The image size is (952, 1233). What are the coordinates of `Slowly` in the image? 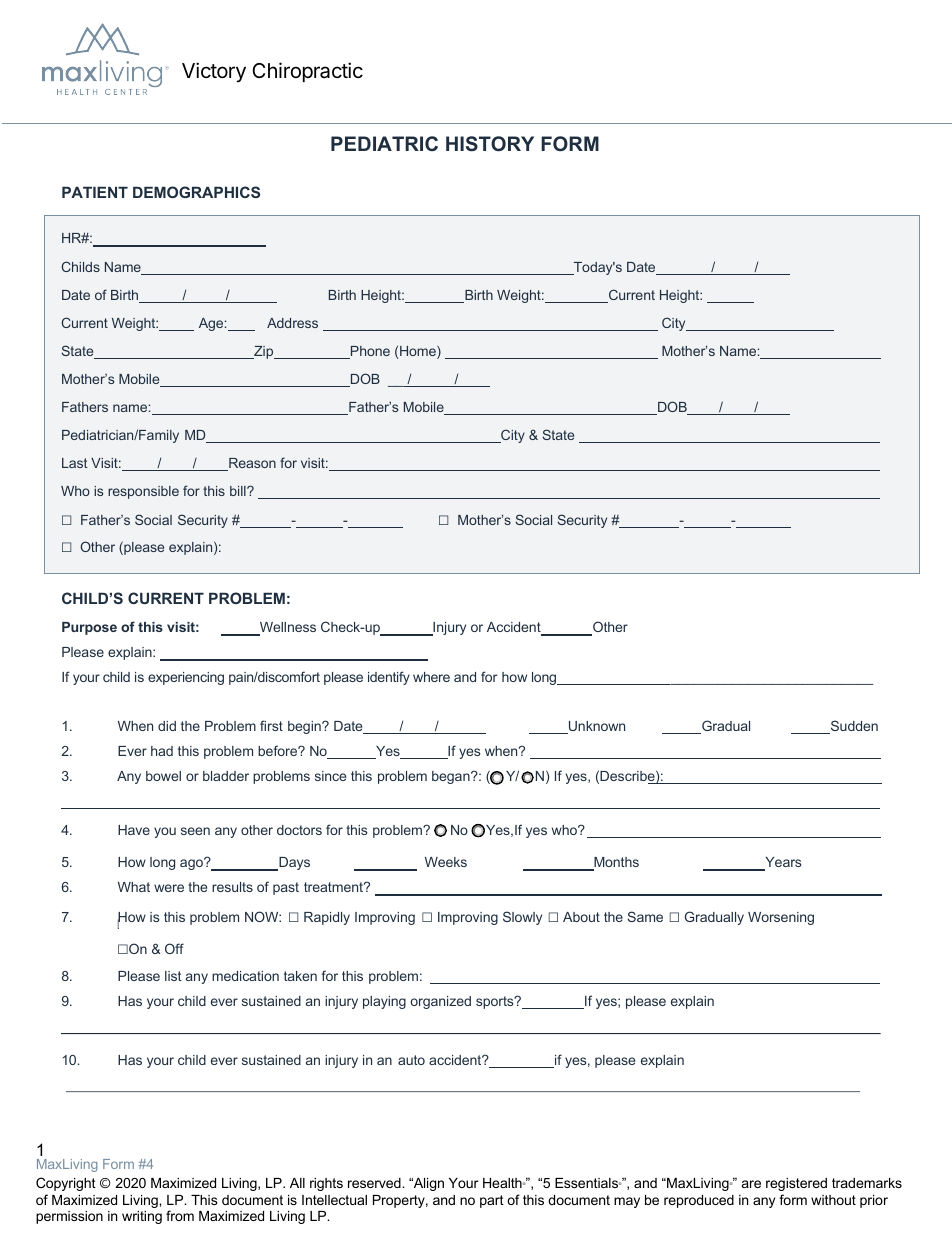 It's located at (522, 918).
